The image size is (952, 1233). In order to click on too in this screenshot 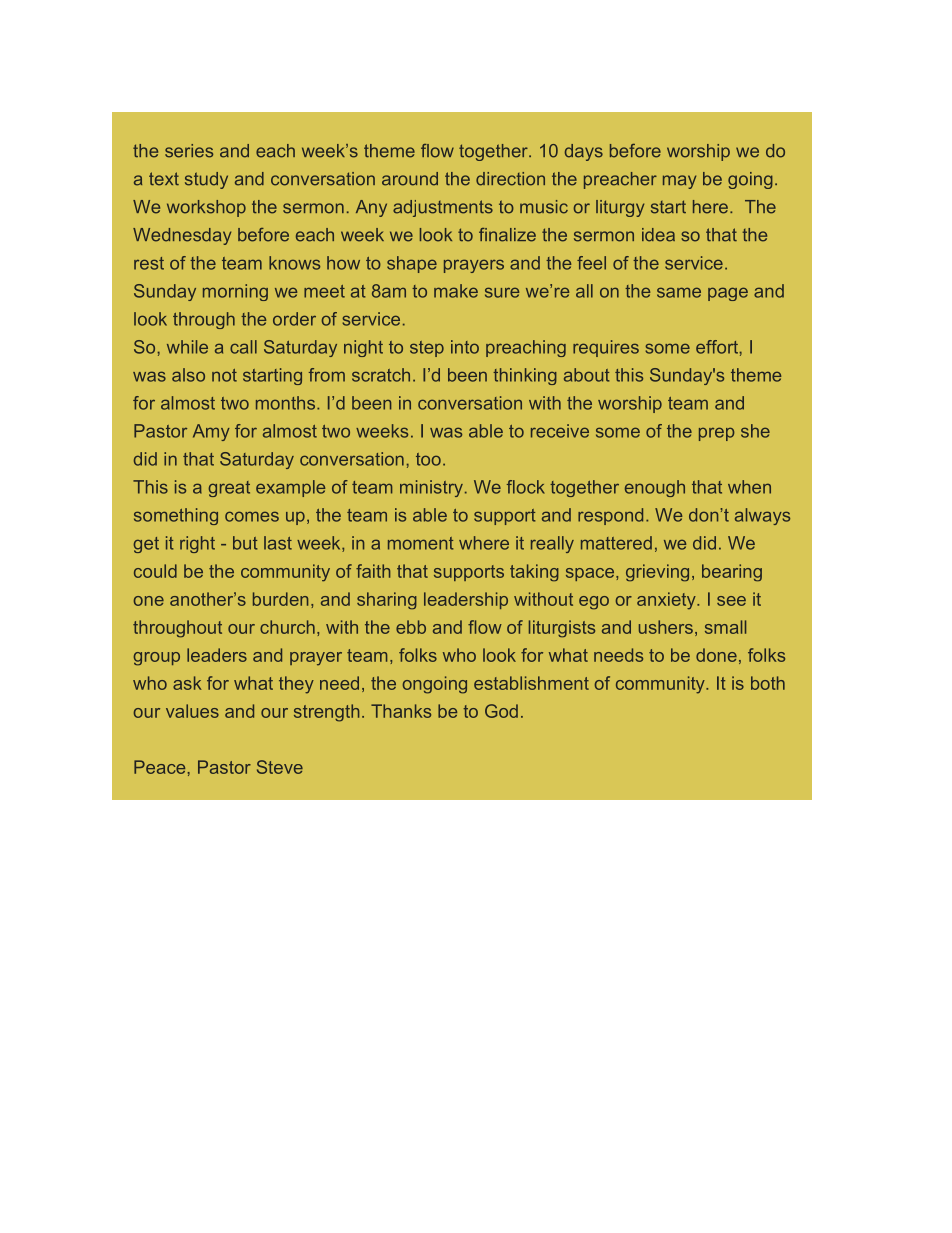, I will do `click(428, 459)`.
